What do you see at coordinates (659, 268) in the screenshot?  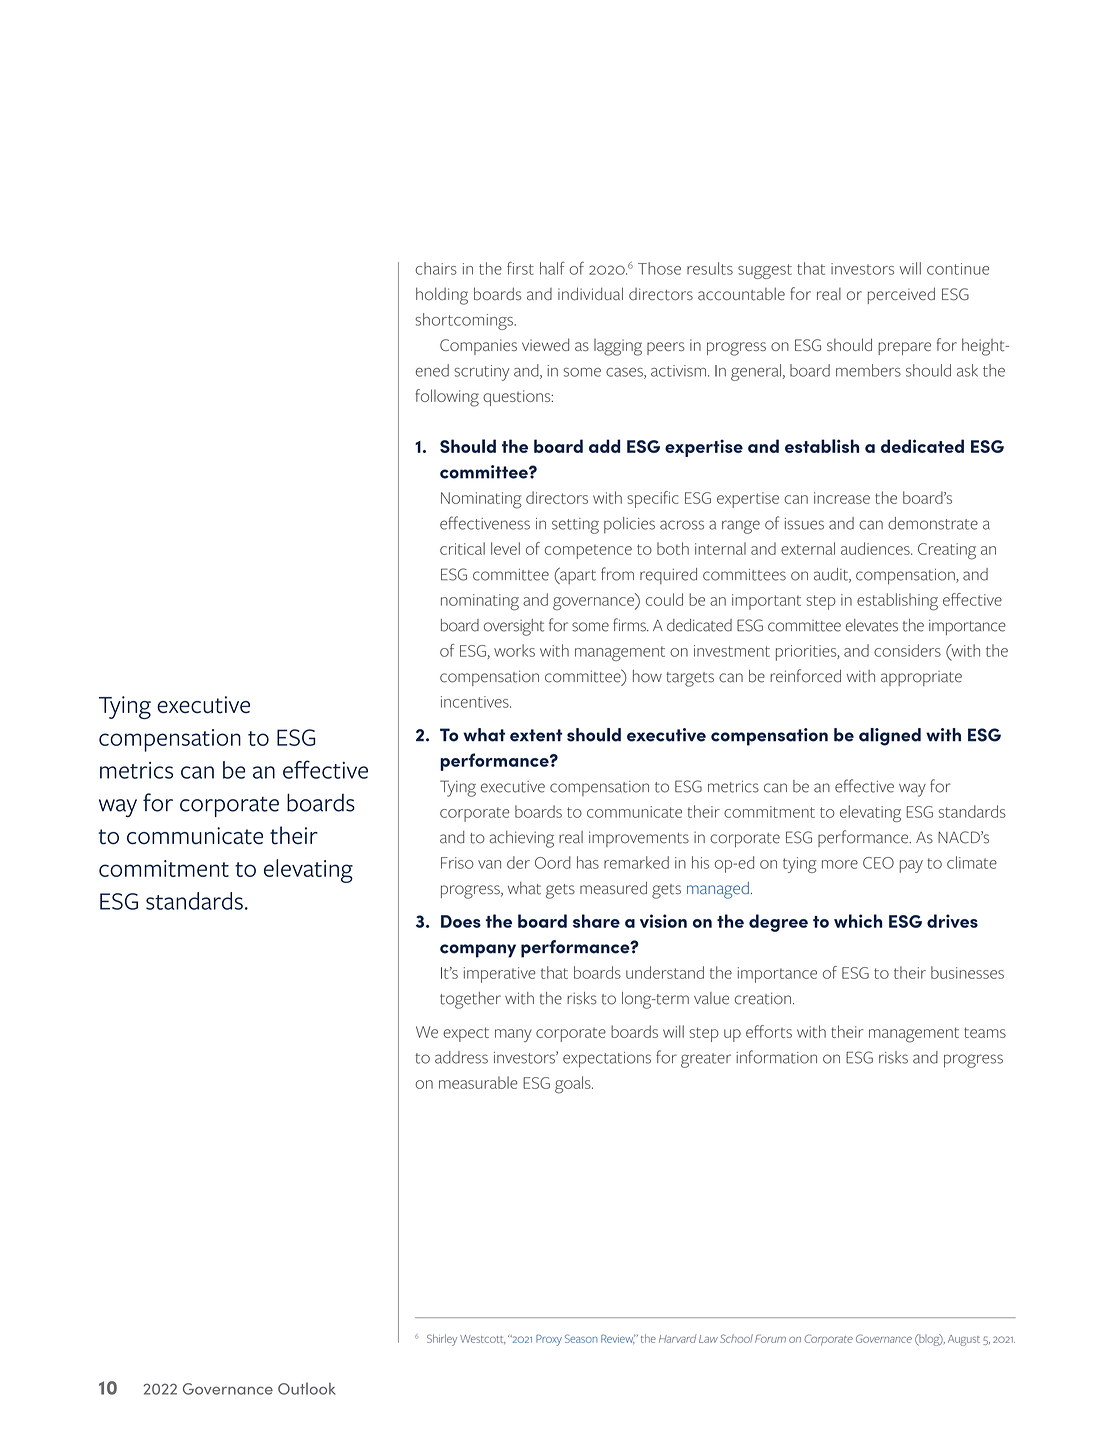 I see `Those` at bounding box center [659, 268].
